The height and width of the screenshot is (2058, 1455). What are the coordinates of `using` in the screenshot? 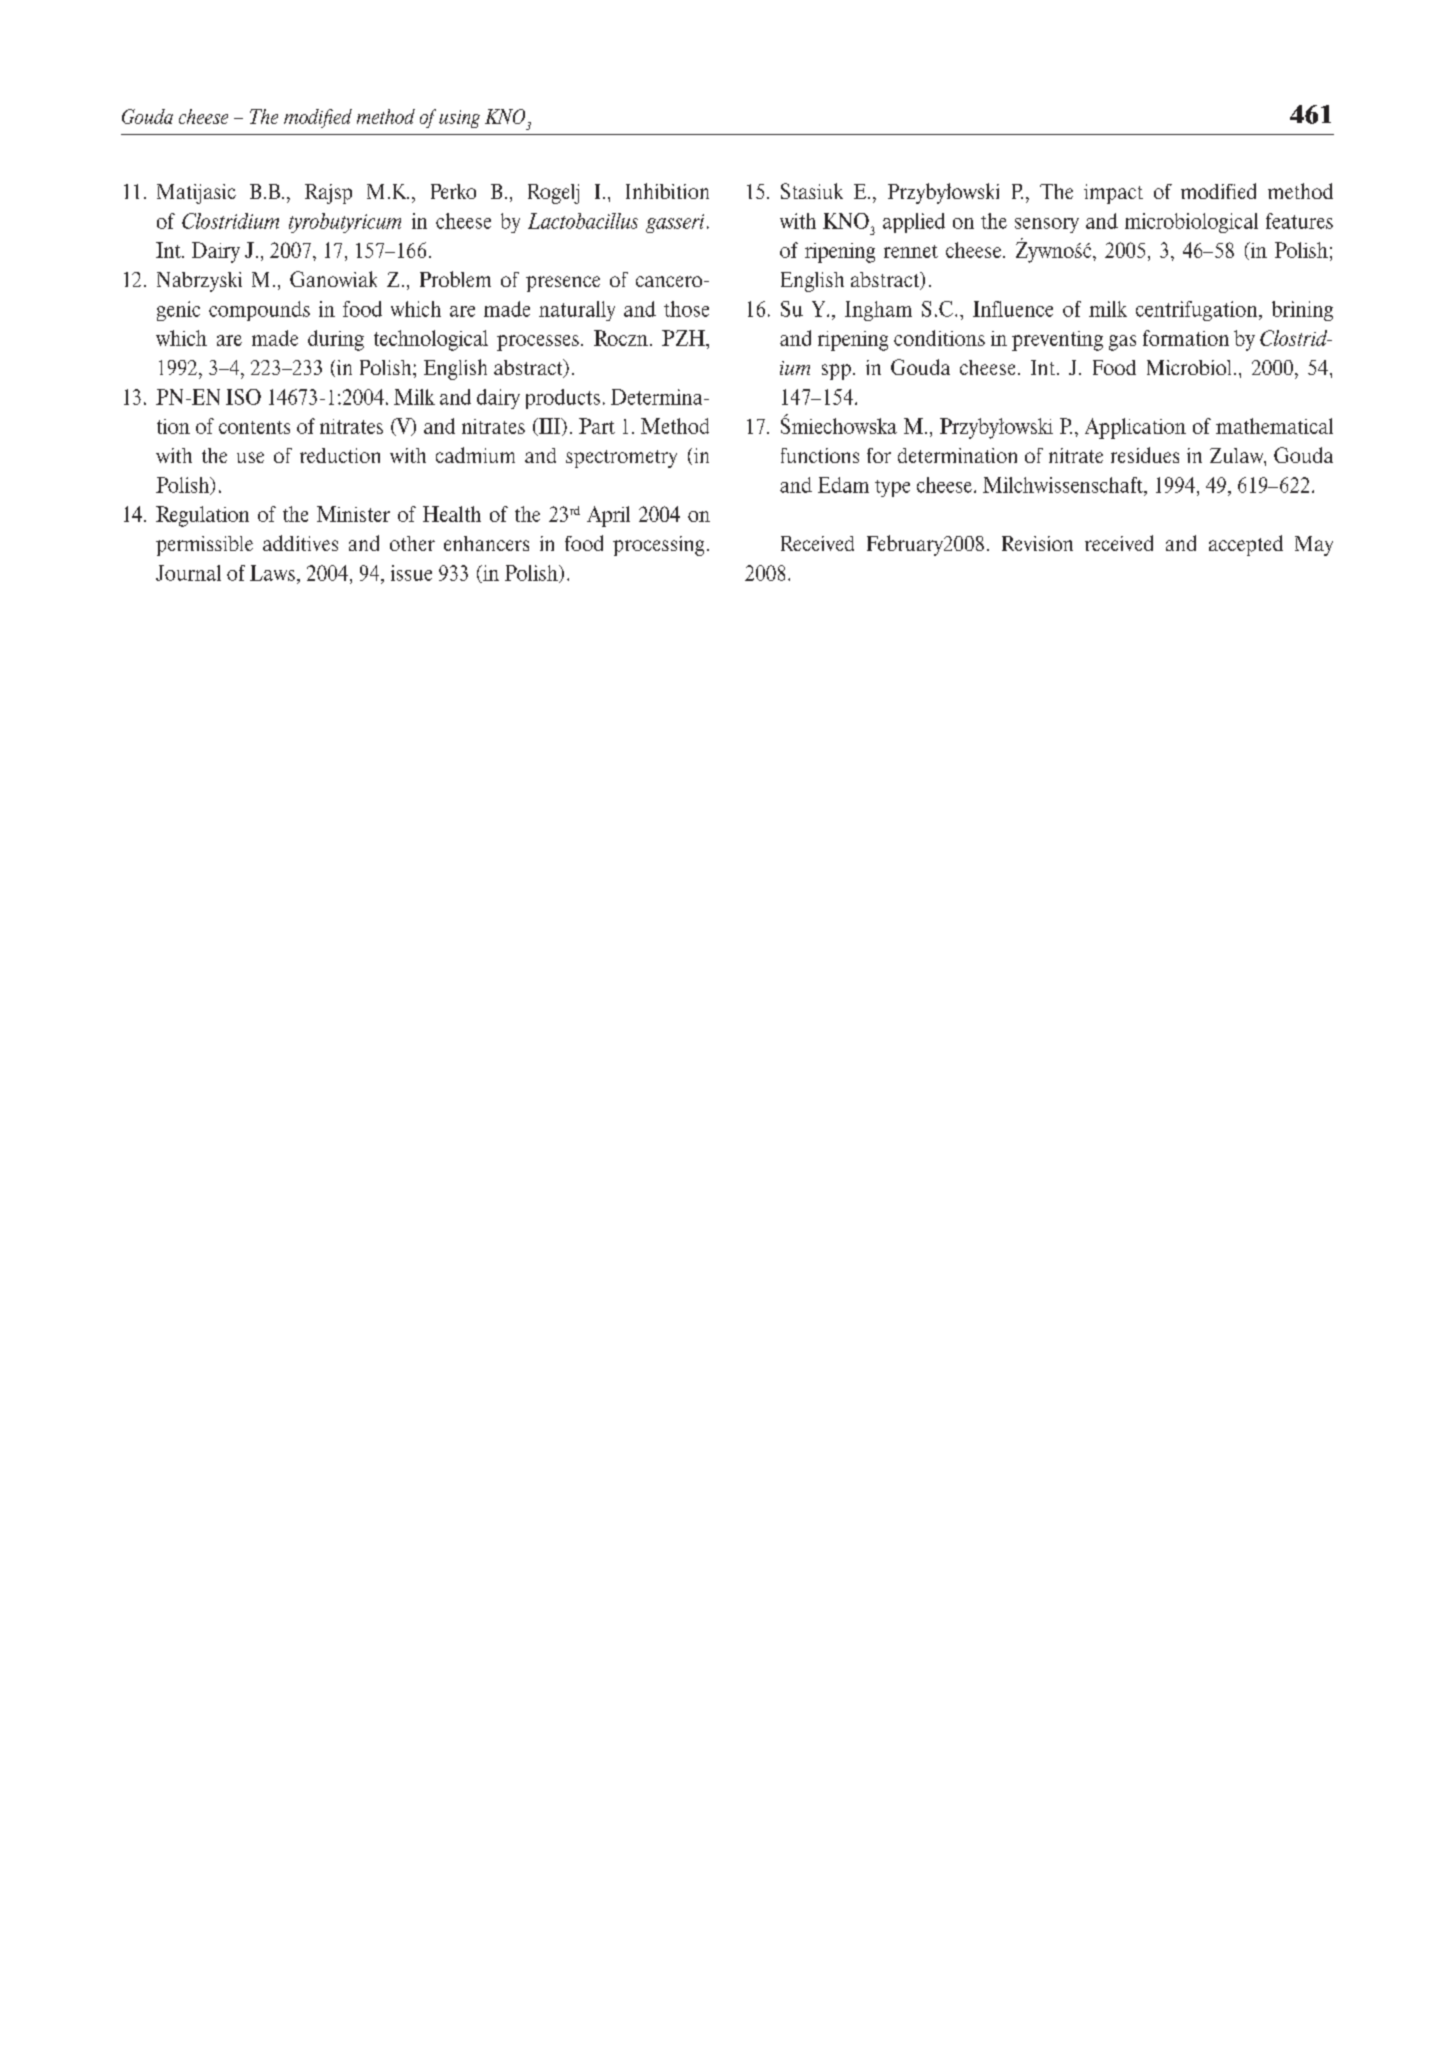 It's located at (459, 119).
